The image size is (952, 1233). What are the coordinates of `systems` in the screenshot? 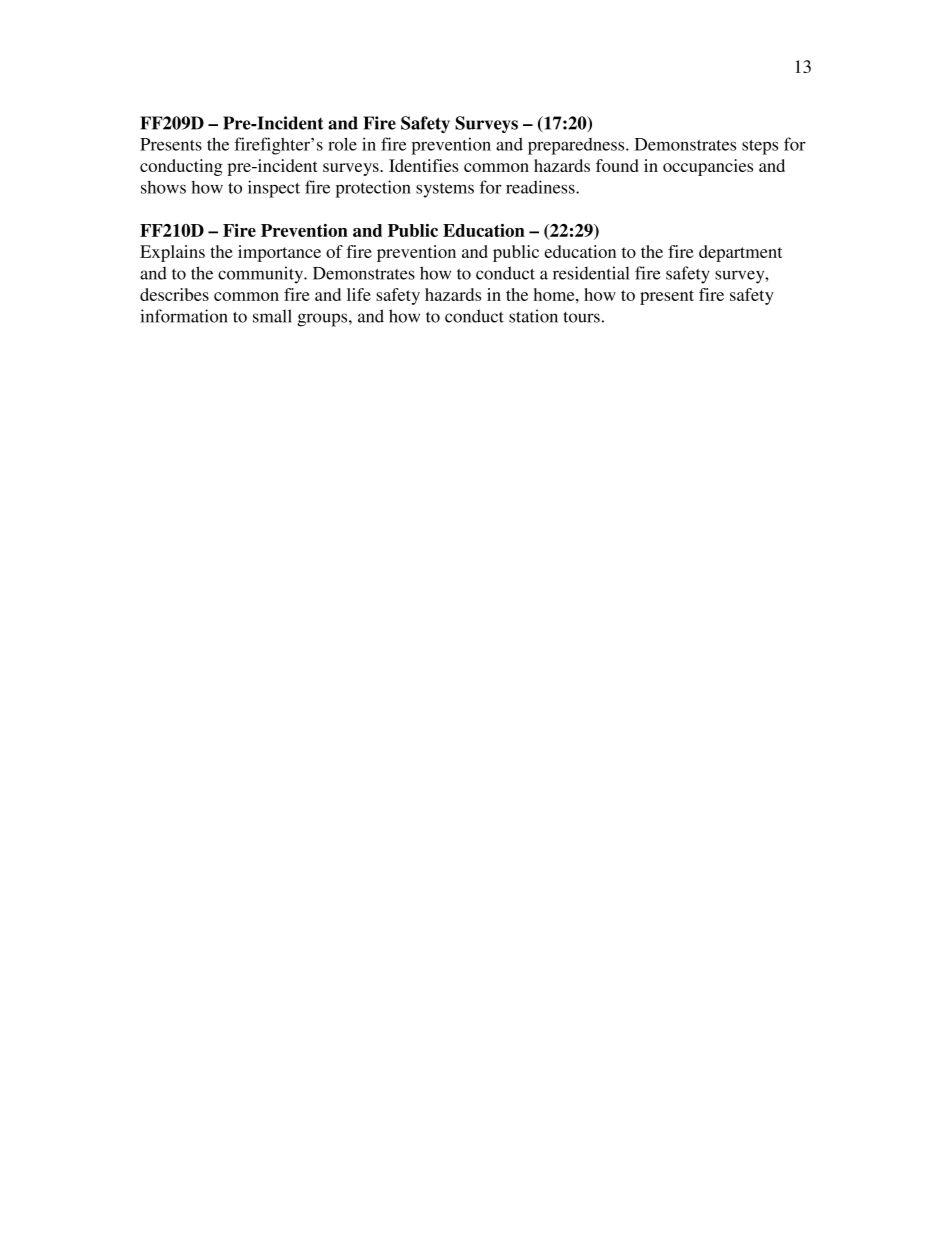 It's located at (445, 190).
